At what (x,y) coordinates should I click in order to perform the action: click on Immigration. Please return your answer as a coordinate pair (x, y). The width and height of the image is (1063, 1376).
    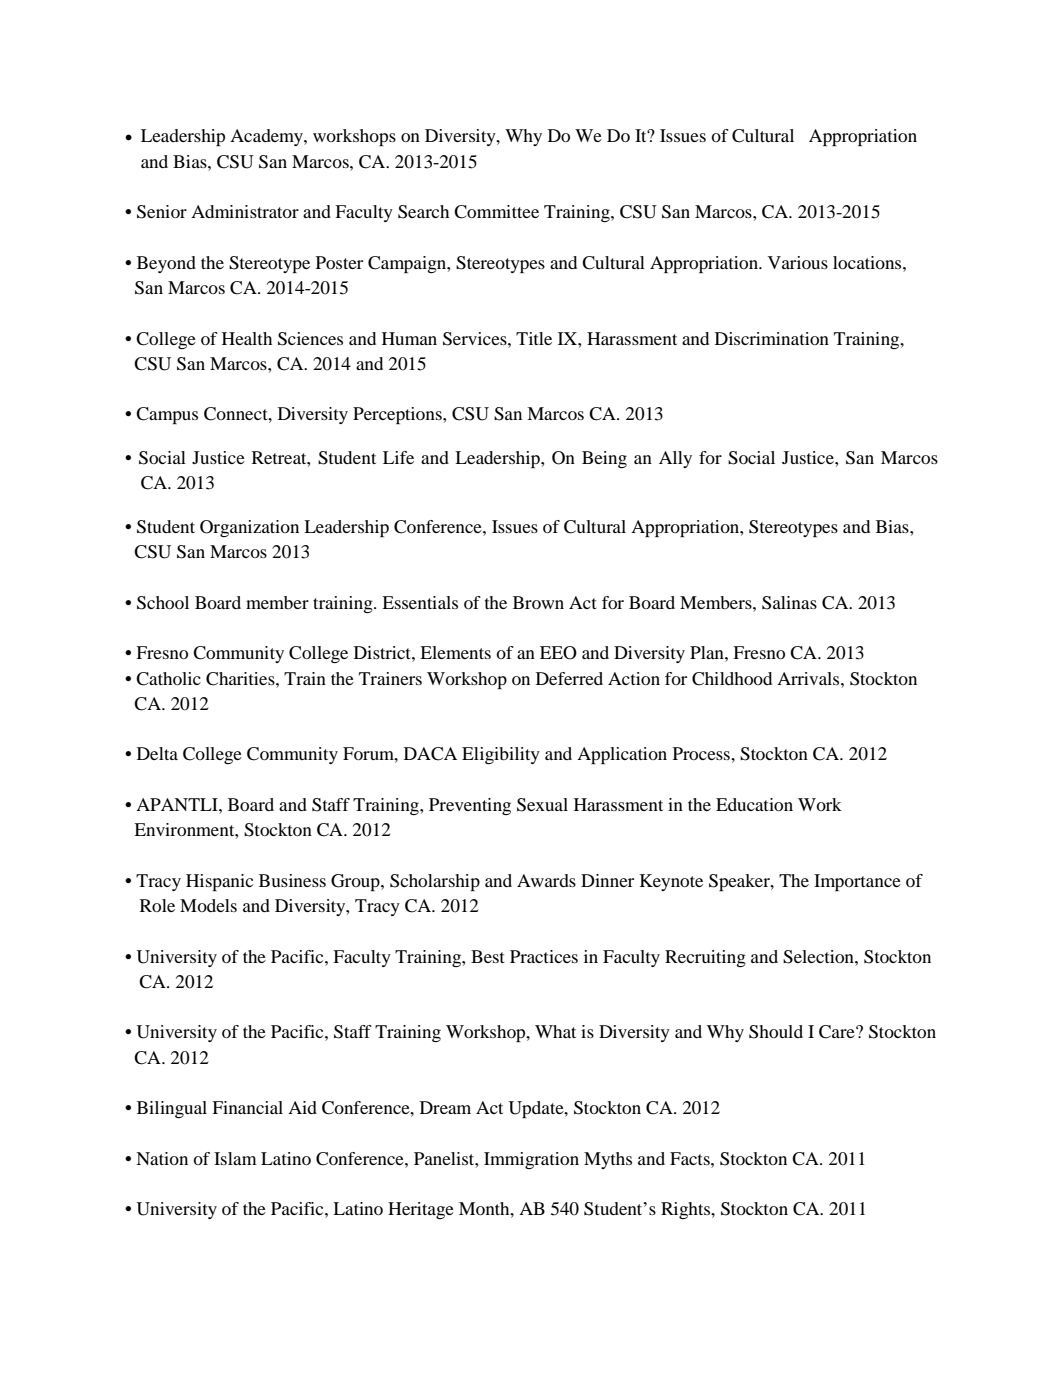
    Looking at the image, I should click on (531, 1160).
